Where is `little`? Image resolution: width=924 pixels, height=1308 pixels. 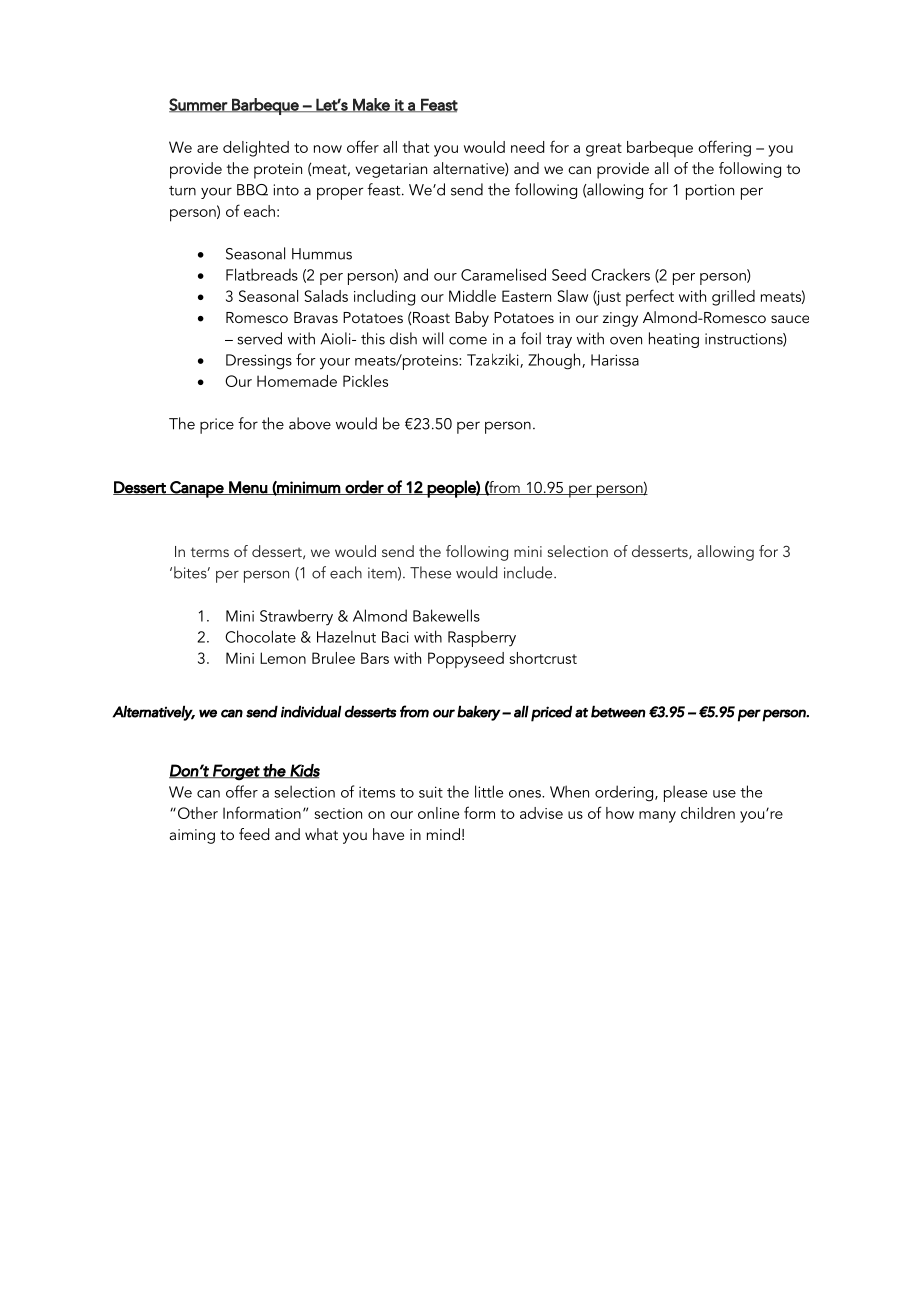
little is located at coordinates (489, 791).
